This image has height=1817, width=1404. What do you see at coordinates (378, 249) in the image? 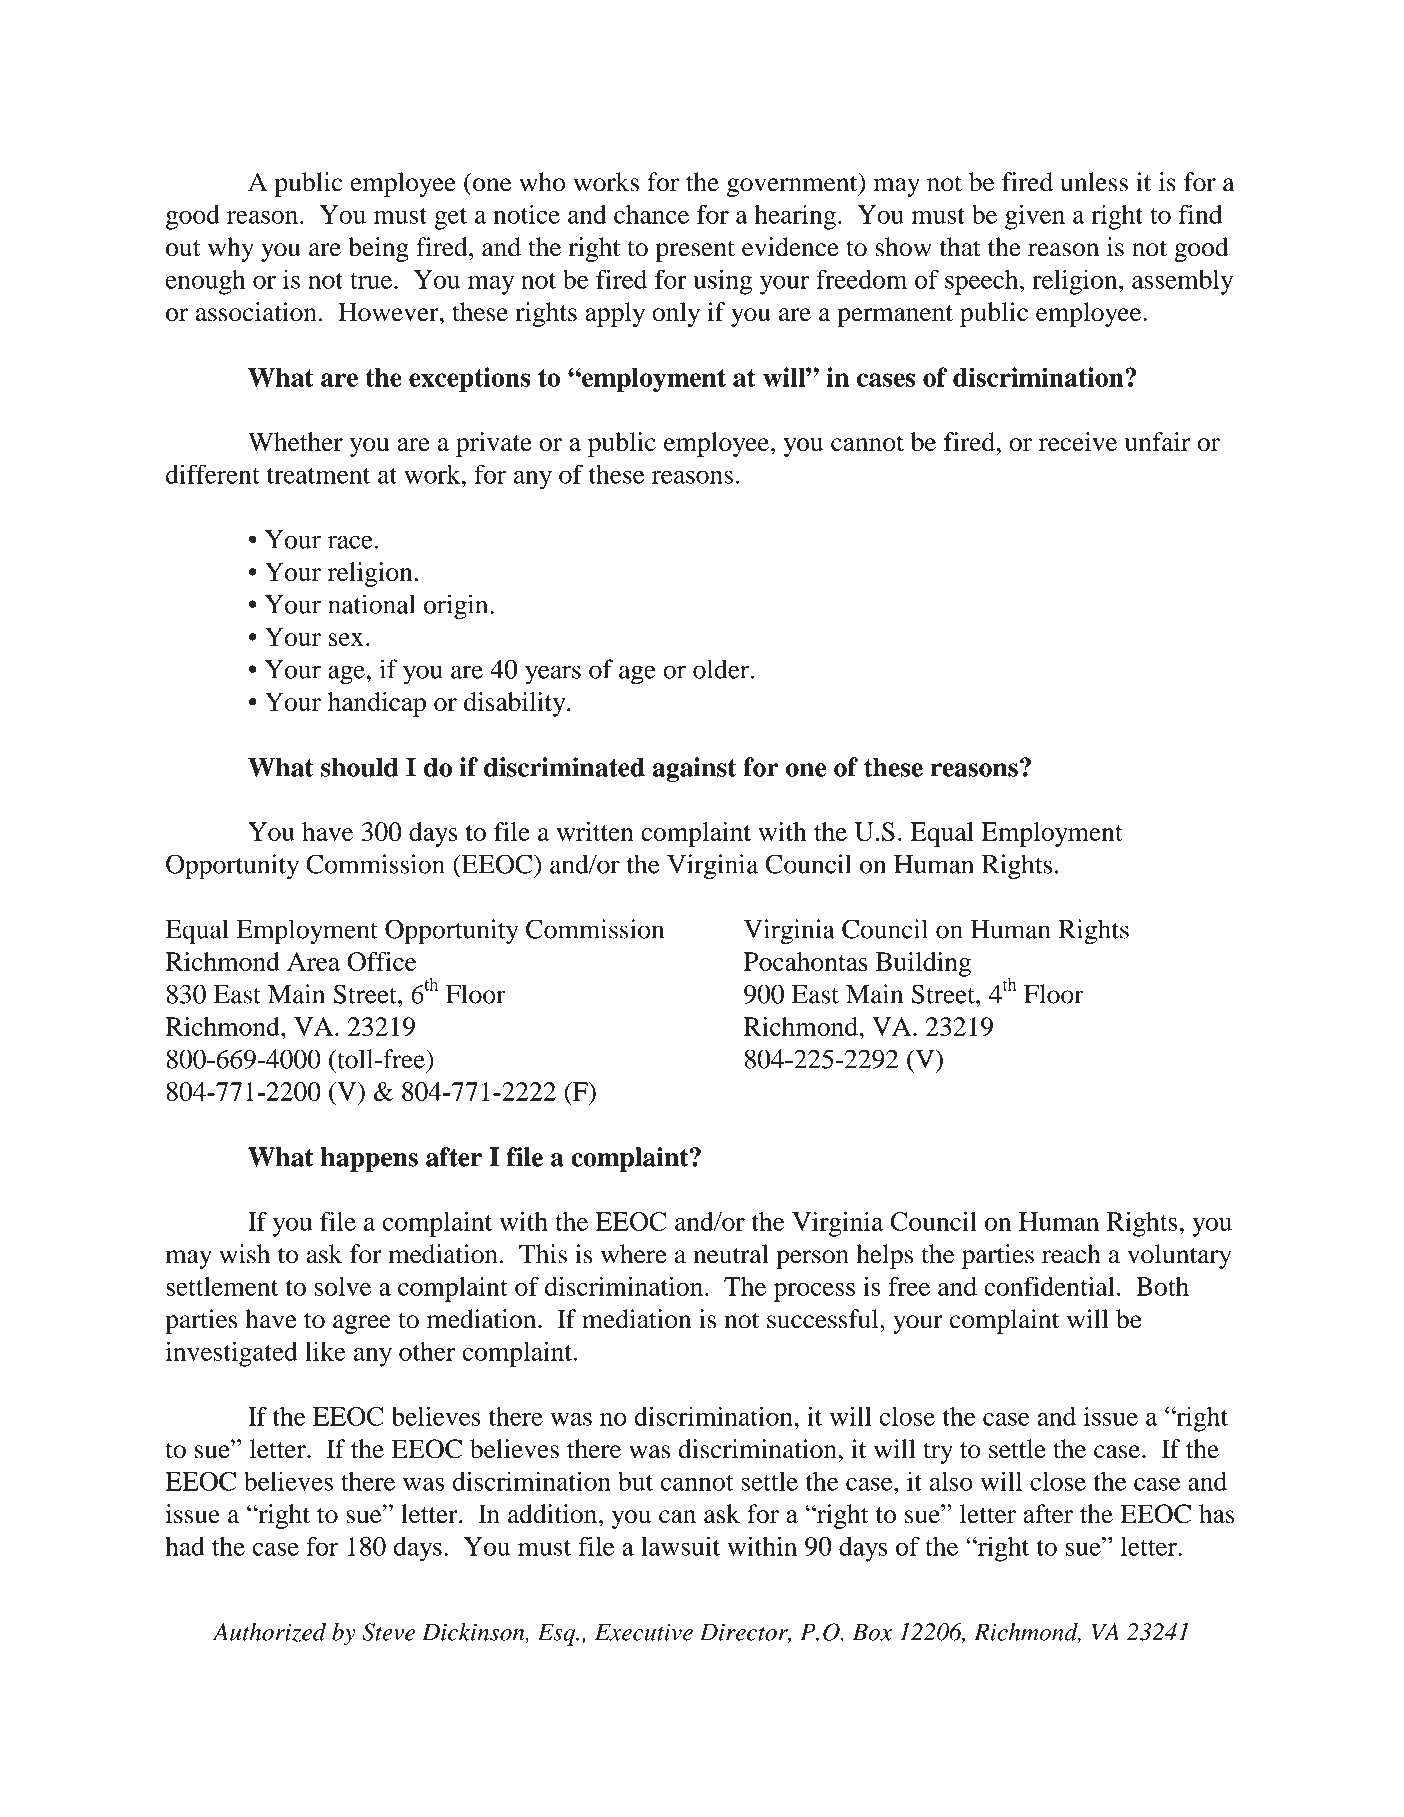
I see `being` at bounding box center [378, 249].
